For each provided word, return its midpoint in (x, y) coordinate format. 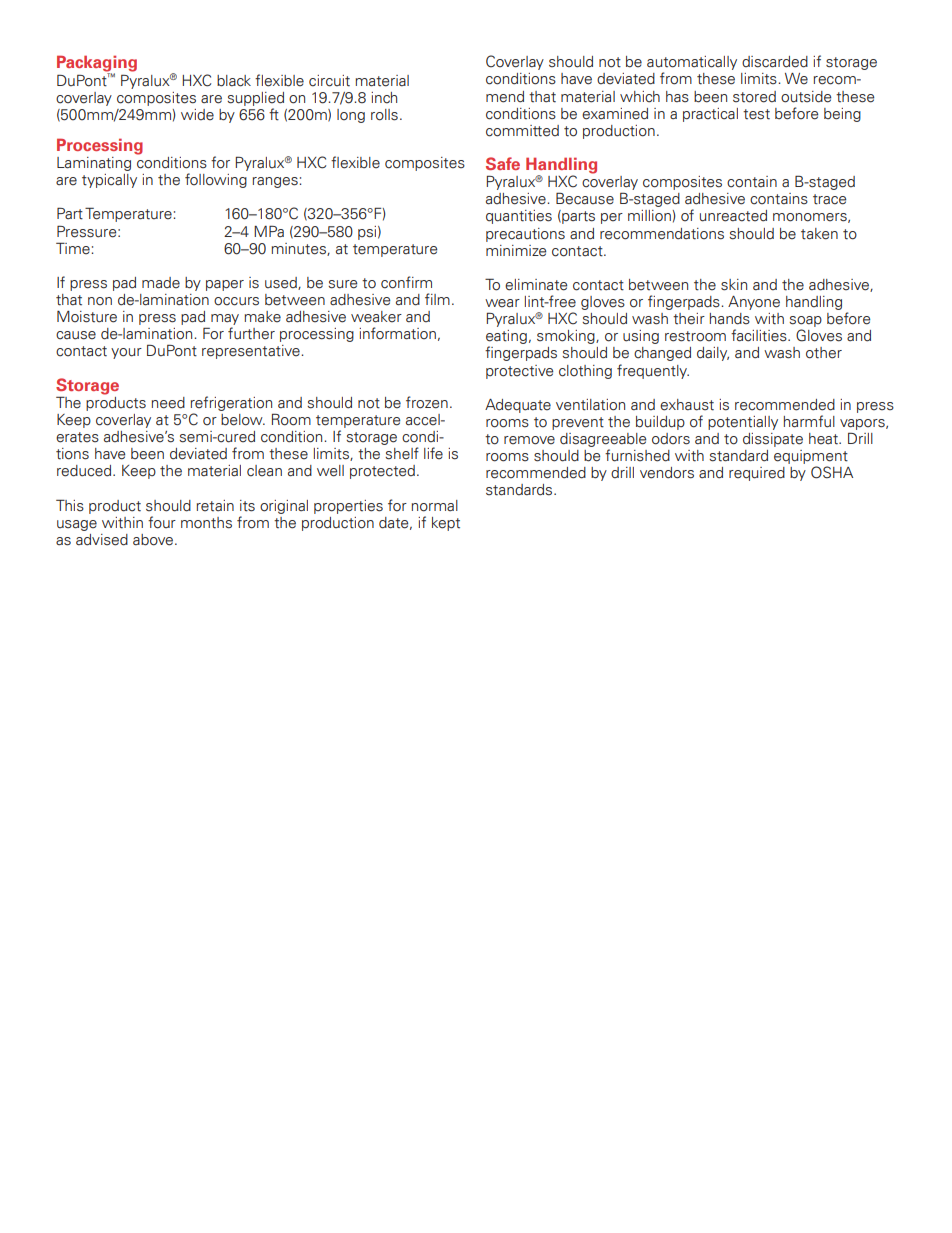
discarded (775, 62)
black (234, 81)
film (437, 299)
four (162, 522)
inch (384, 98)
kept (446, 524)
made (161, 283)
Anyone (754, 303)
